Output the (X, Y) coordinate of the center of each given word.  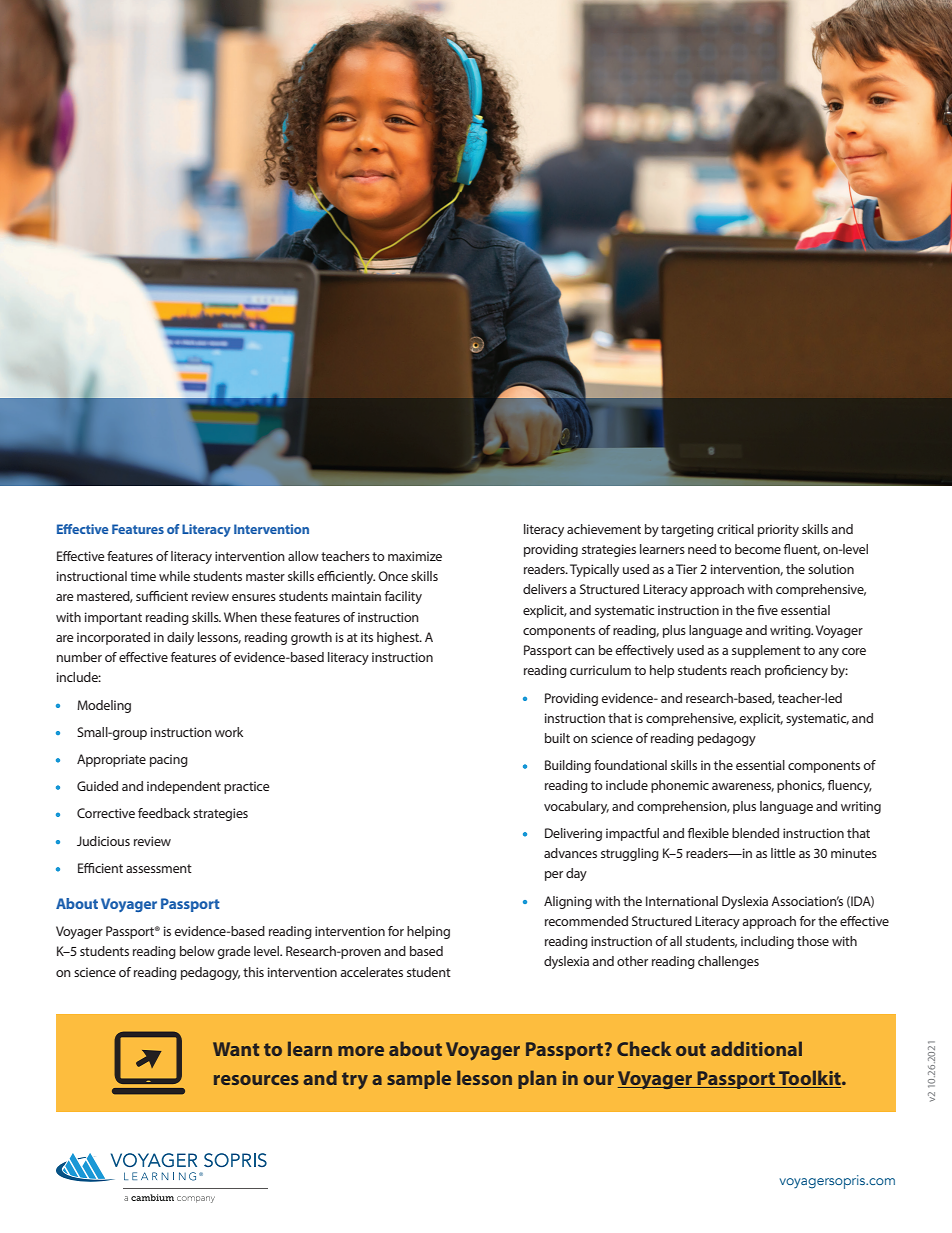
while (174, 576)
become (758, 549)
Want (236, 1049)
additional (756, 1048)
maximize (415, 556)
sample (419, 1079)
